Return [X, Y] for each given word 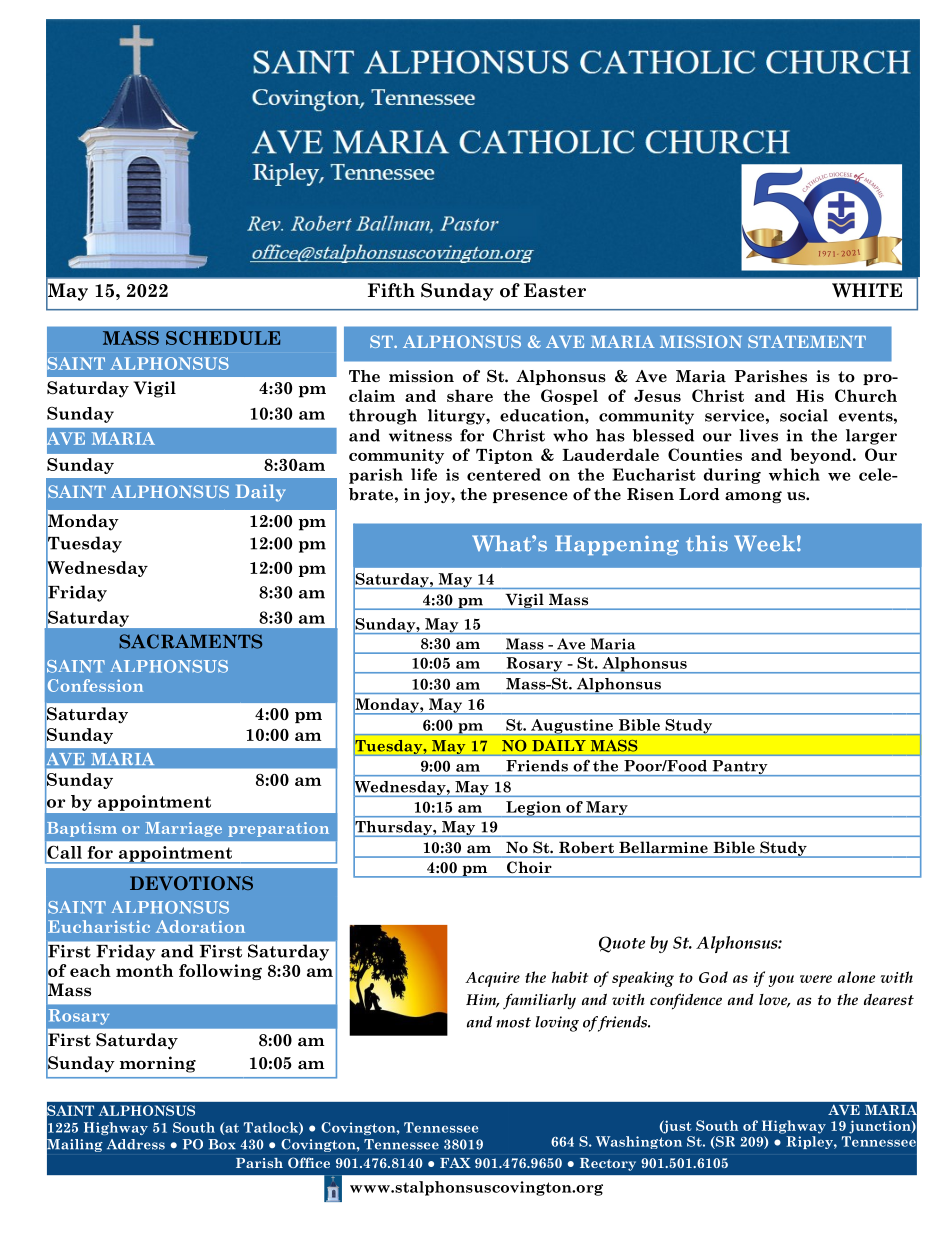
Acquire [492, 979]
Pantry [740, 768]
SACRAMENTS [190, 641]
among [753, 497]
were [816, 979]
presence [530, 497]
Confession [95, 685]
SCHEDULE [223, 338]
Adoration [200, 926]
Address [136, 1144]
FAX [455, 1163]
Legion [533, 809]
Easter [555, 290]
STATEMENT [807, 341]
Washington [639, 1142]
